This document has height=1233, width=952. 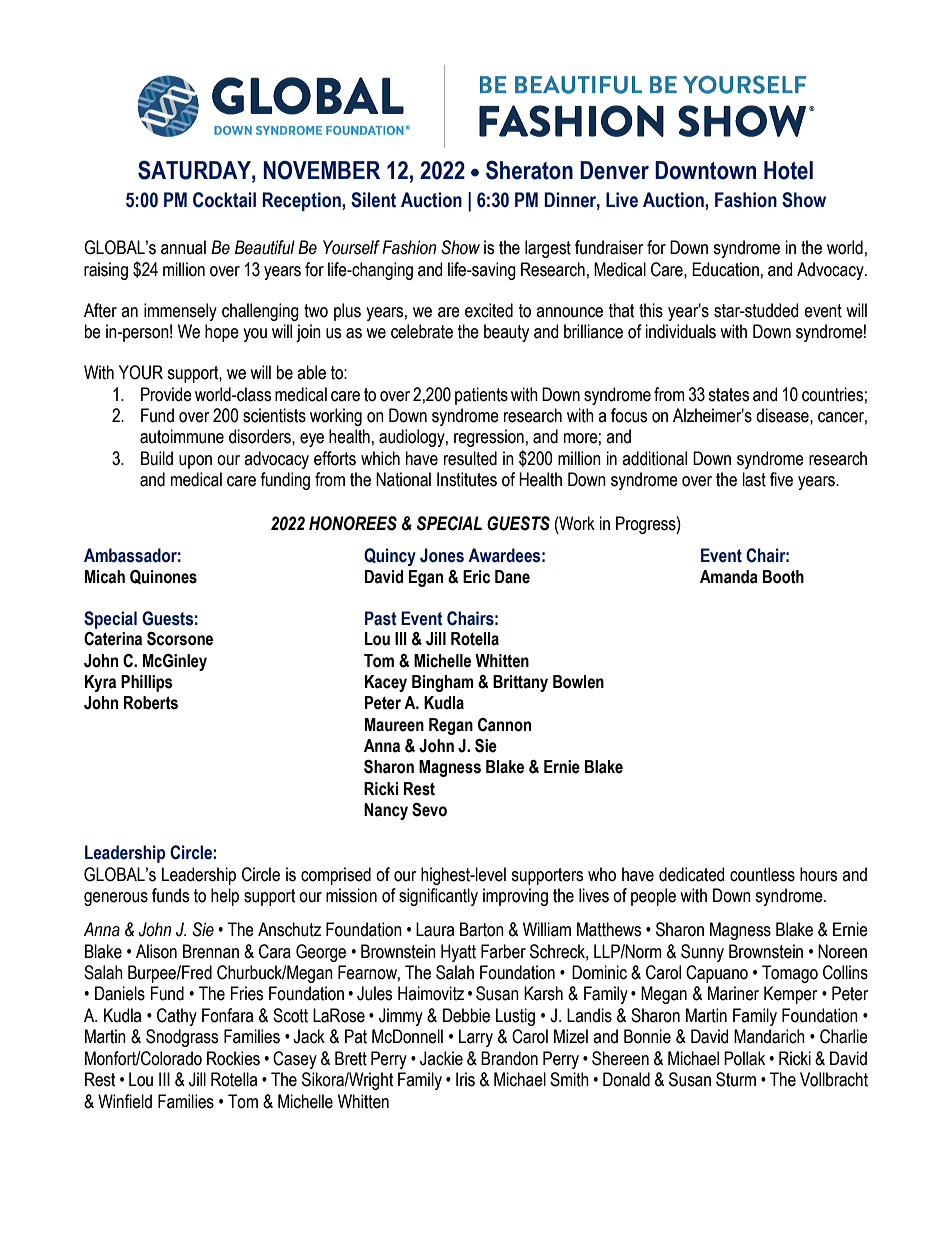 I want to click on states, so click(x=728, y=395).
